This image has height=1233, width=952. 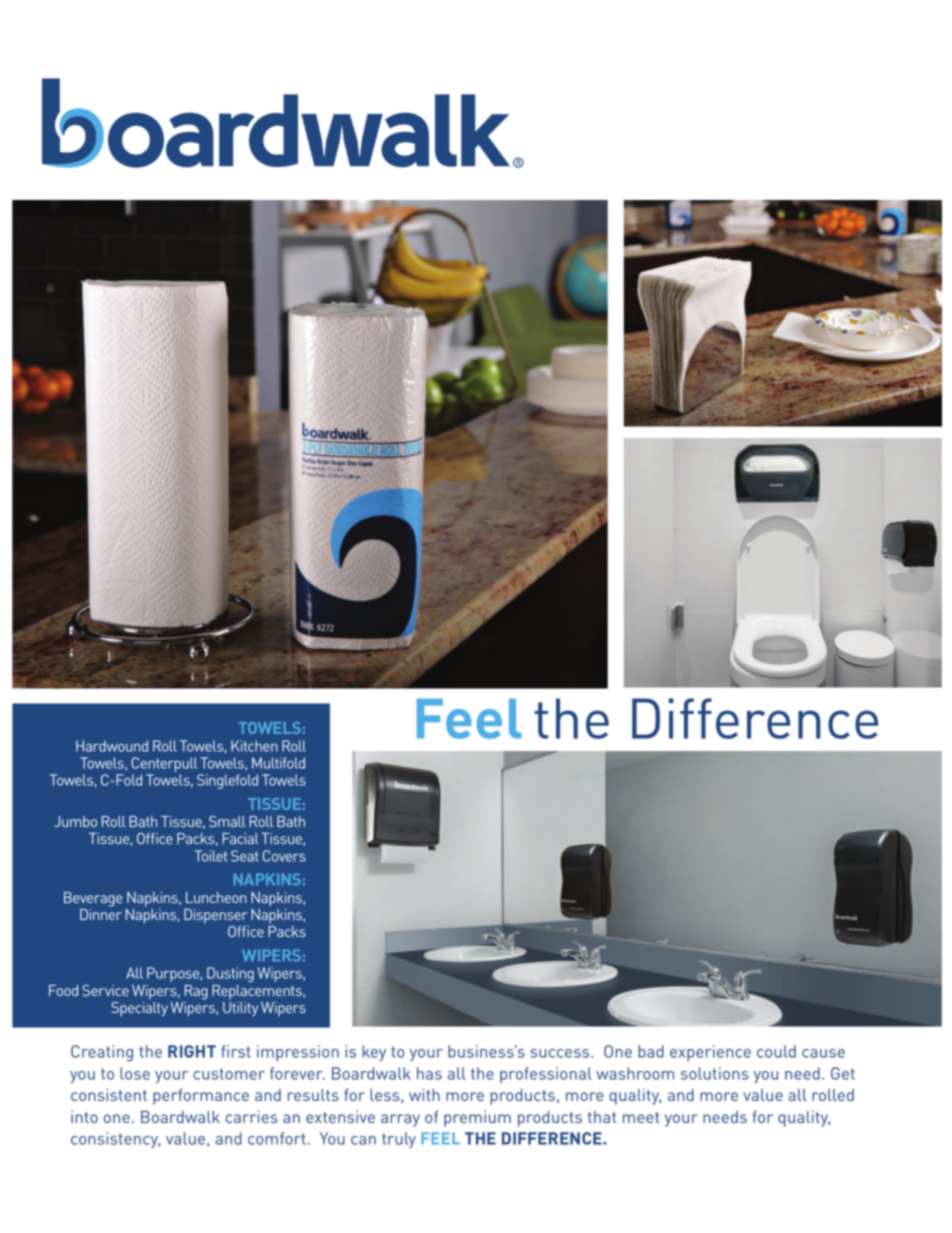 What do you see at coordinates (240, 838) in the image?
I see `Facial` at bounding box center [240, 838].
